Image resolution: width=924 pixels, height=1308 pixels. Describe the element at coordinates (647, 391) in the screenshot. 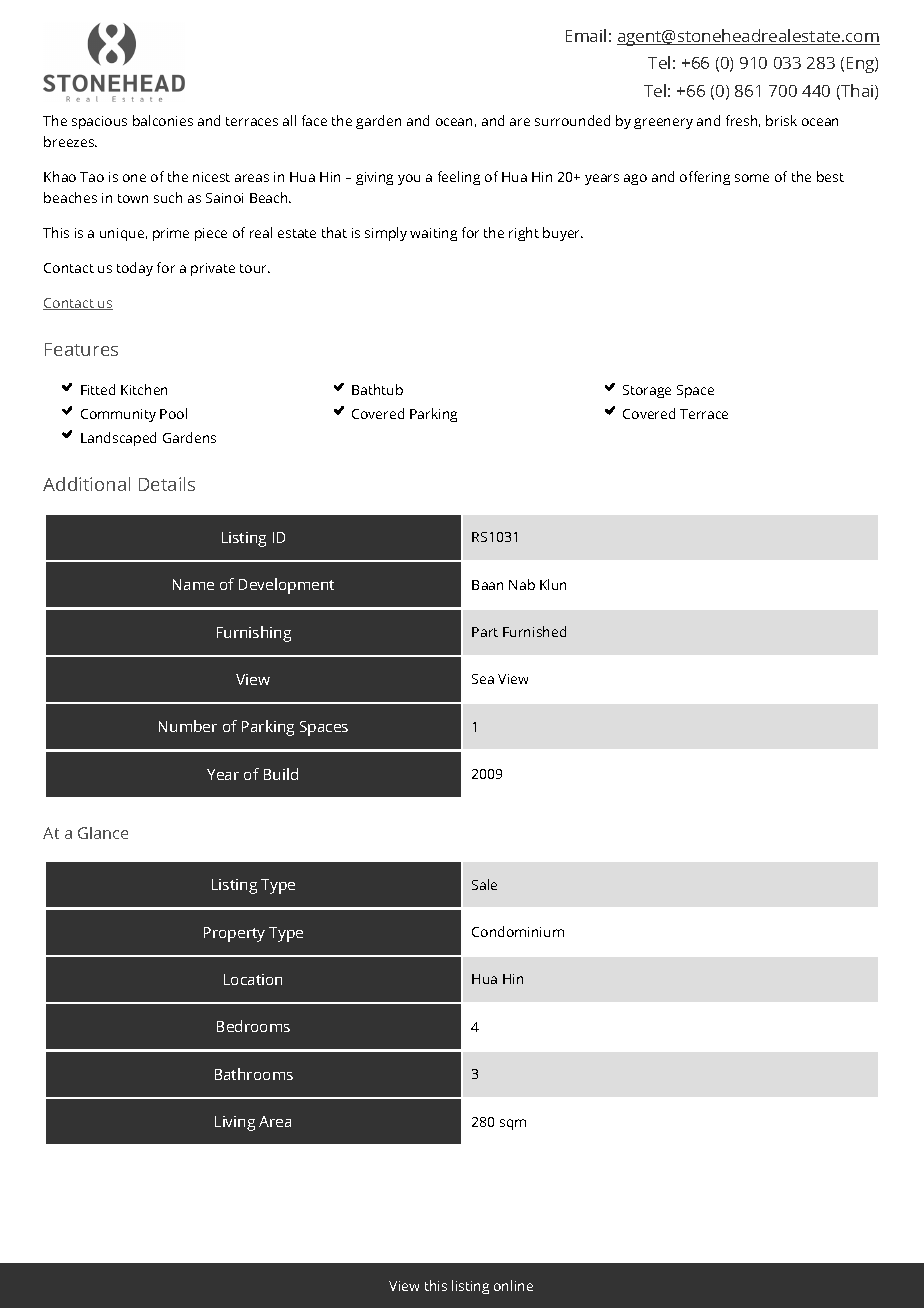

I see `Storage` at that location.
